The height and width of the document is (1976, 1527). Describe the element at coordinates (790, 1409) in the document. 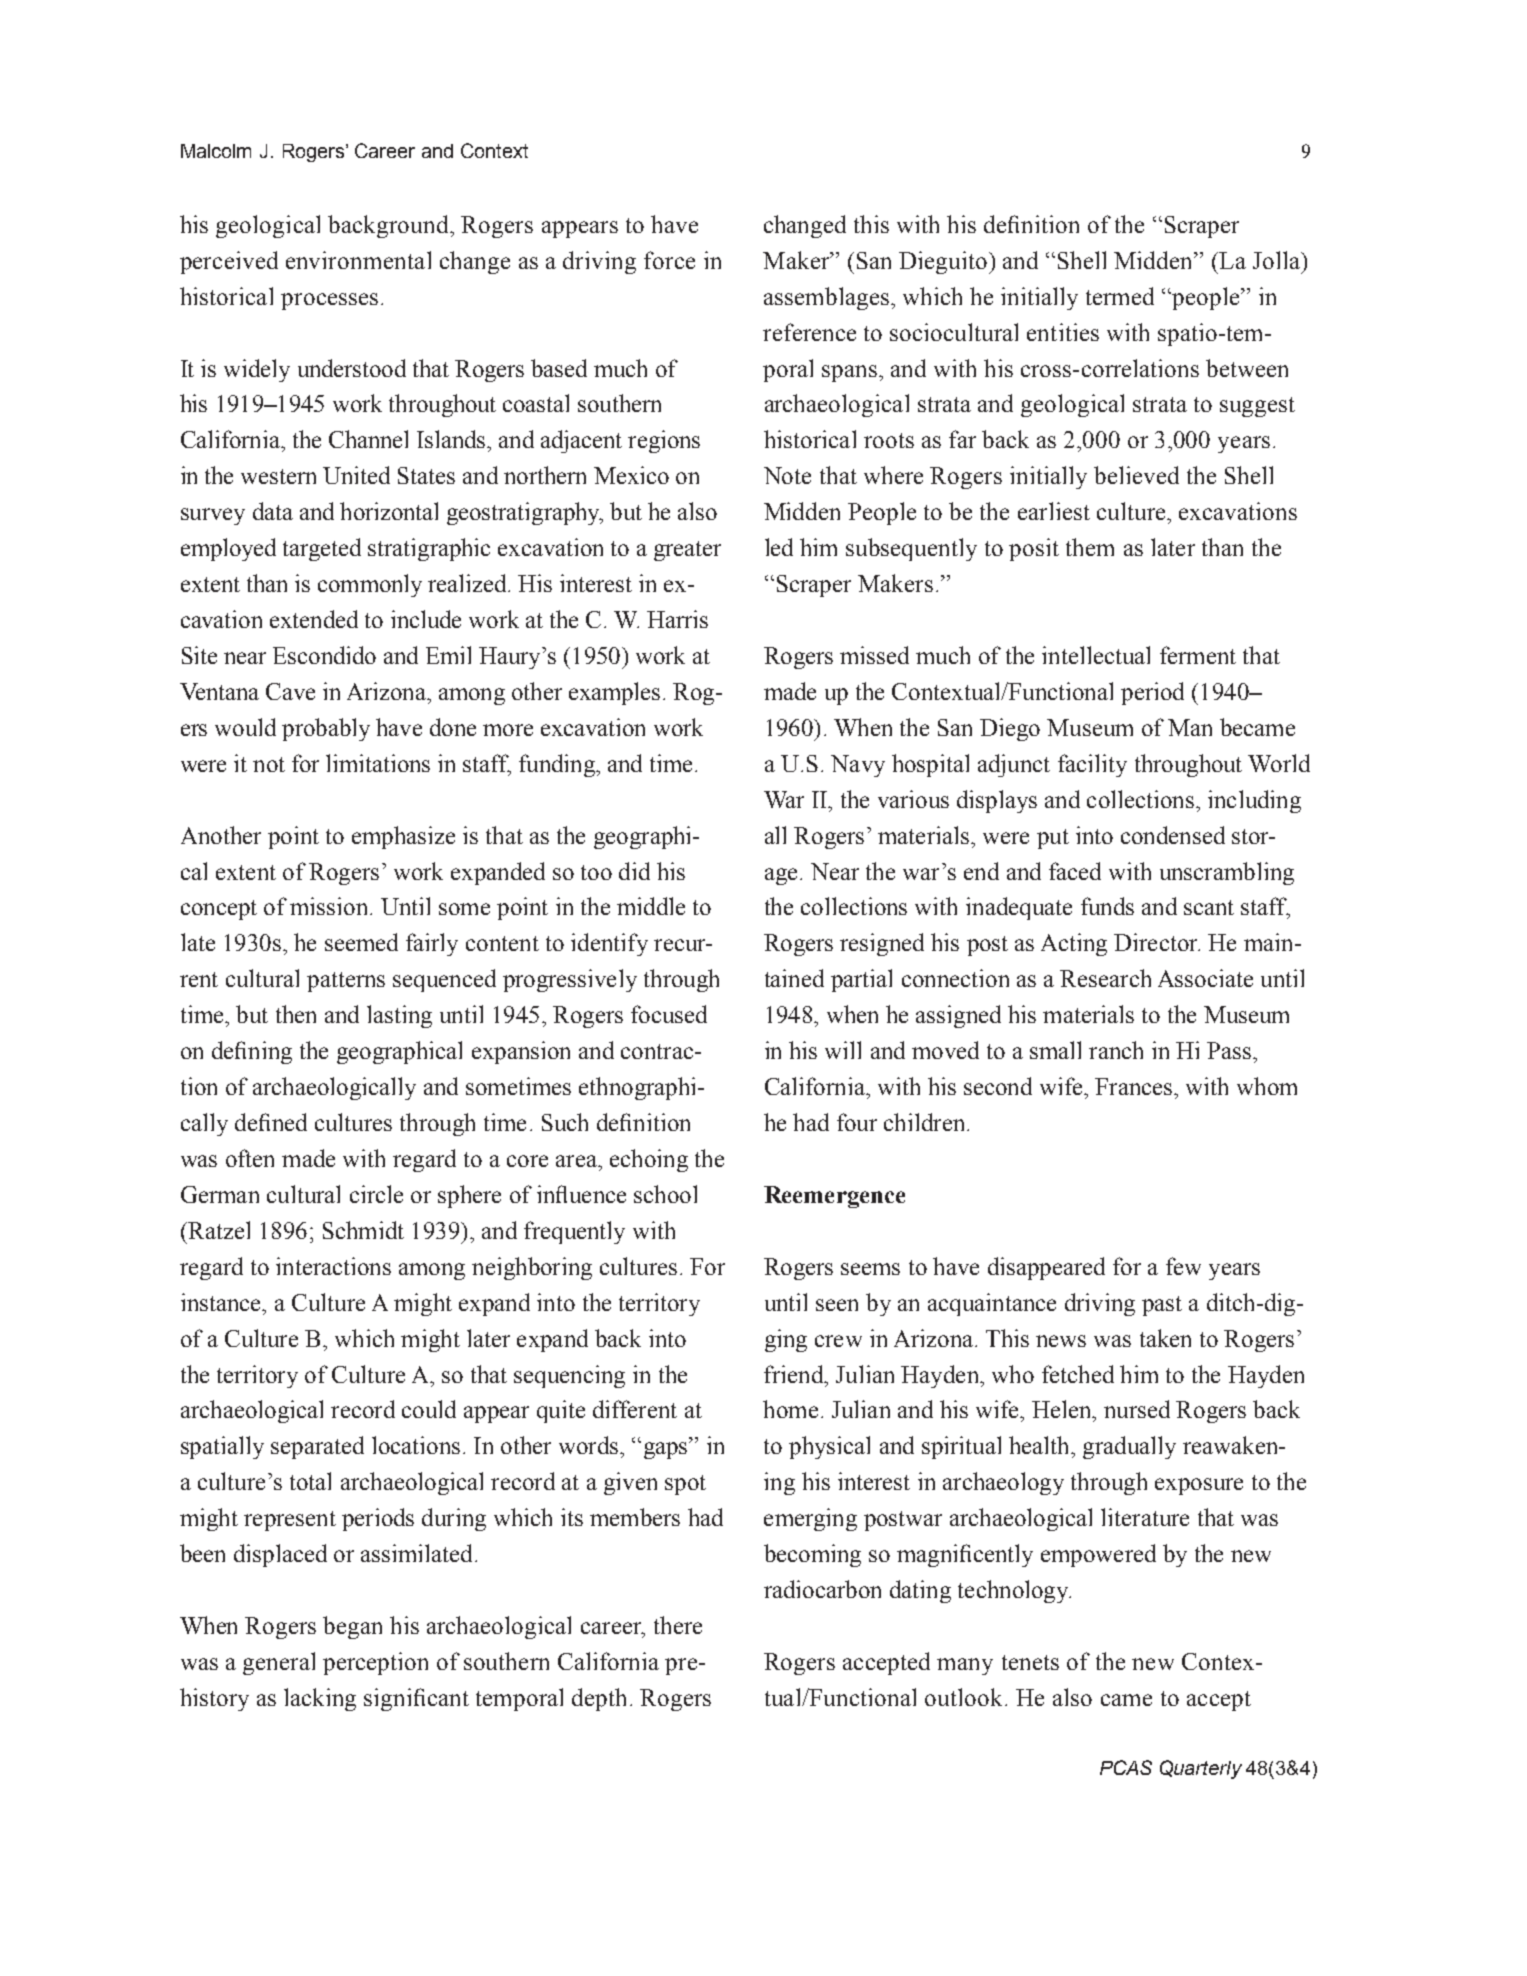

I see `home` at that location.
